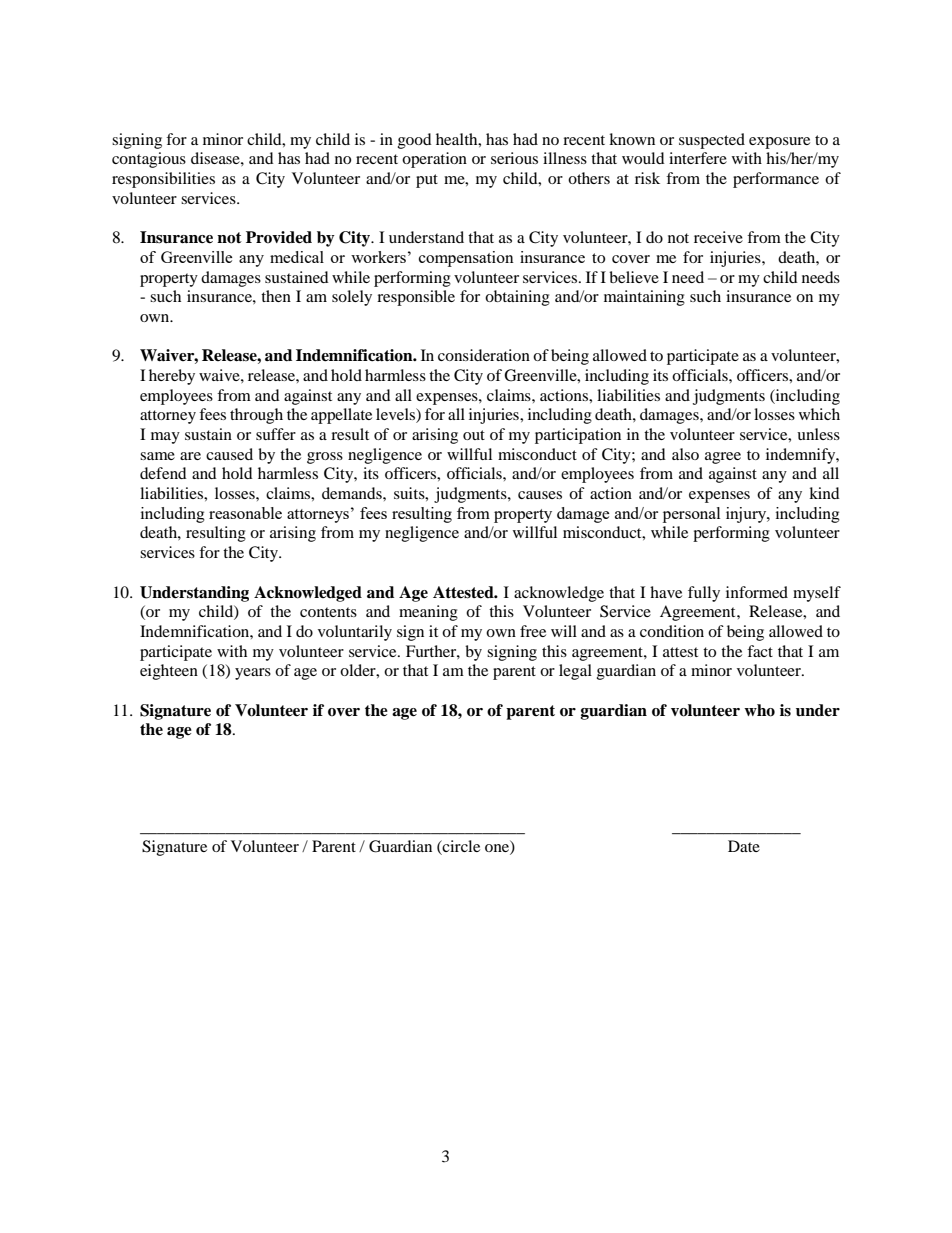  I want to click on interfere, so click(698, 158).
